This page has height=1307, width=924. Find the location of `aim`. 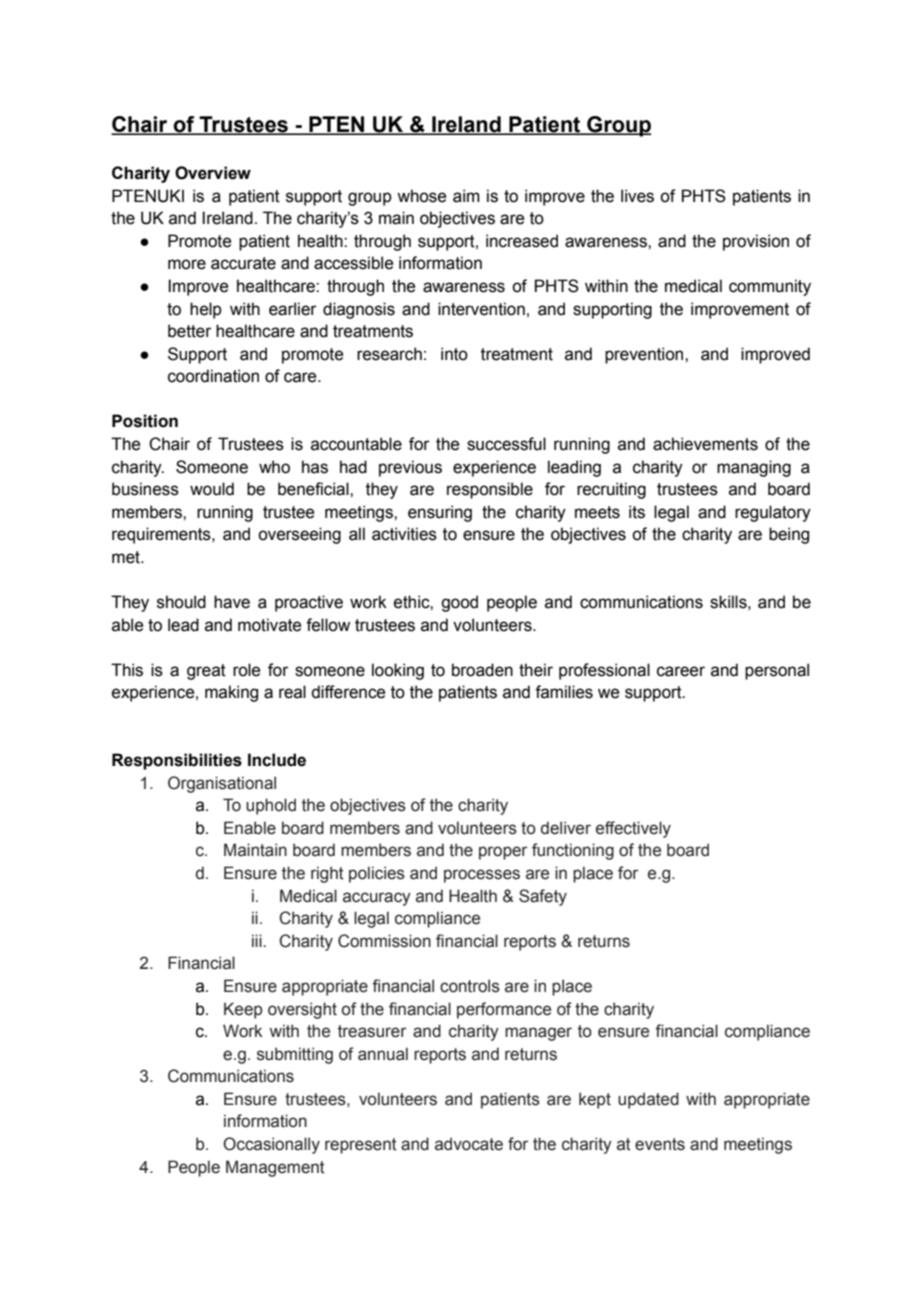

aim is located at coordinates (466, 196).
